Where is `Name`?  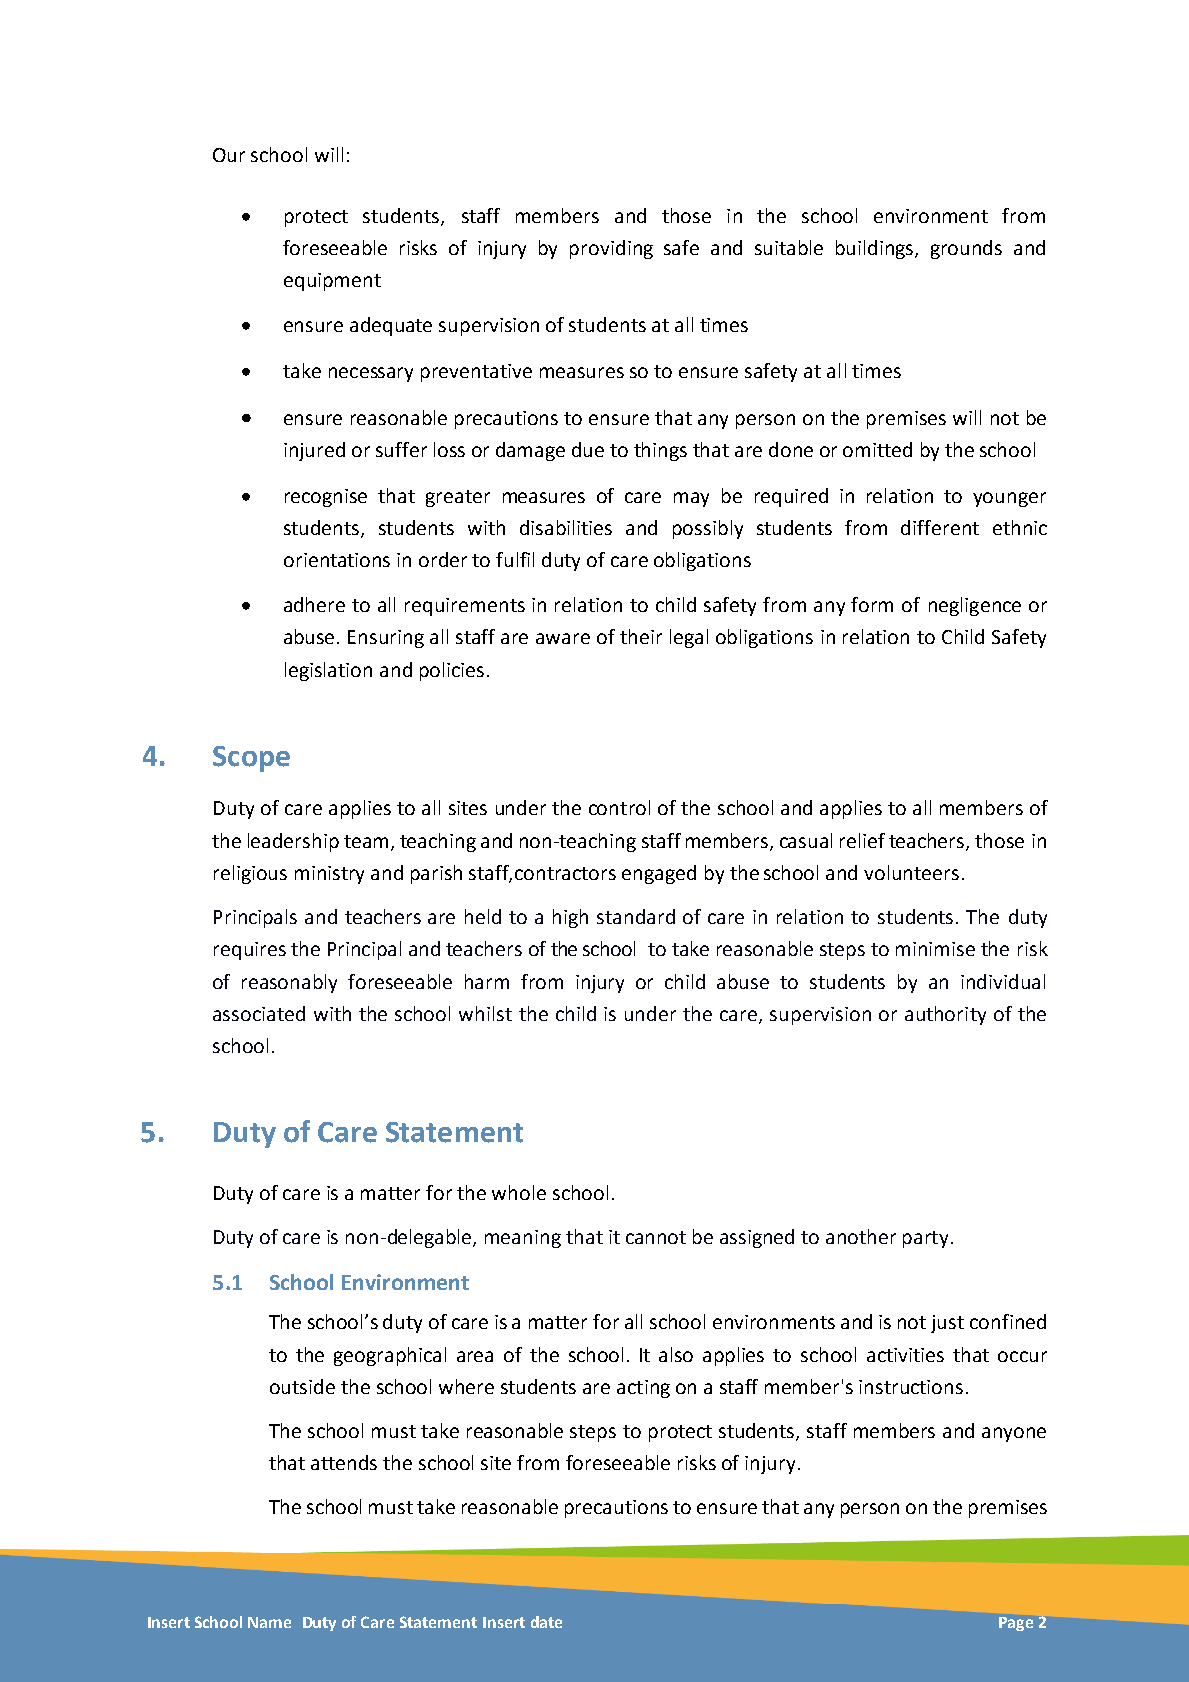 Name is located at coordinates (269, 1622).
